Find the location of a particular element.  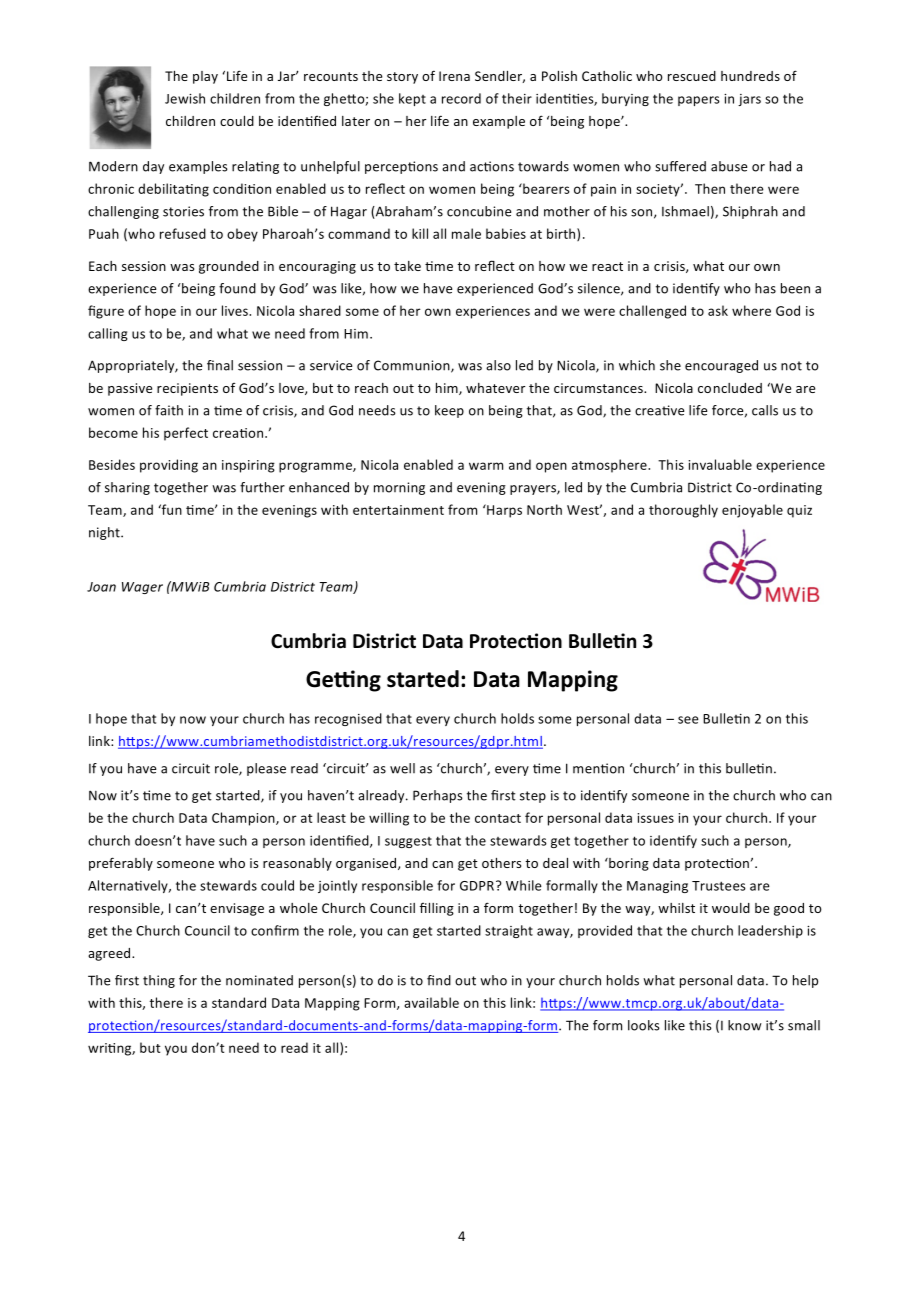

Harps is located at coordinates (503, 511).
